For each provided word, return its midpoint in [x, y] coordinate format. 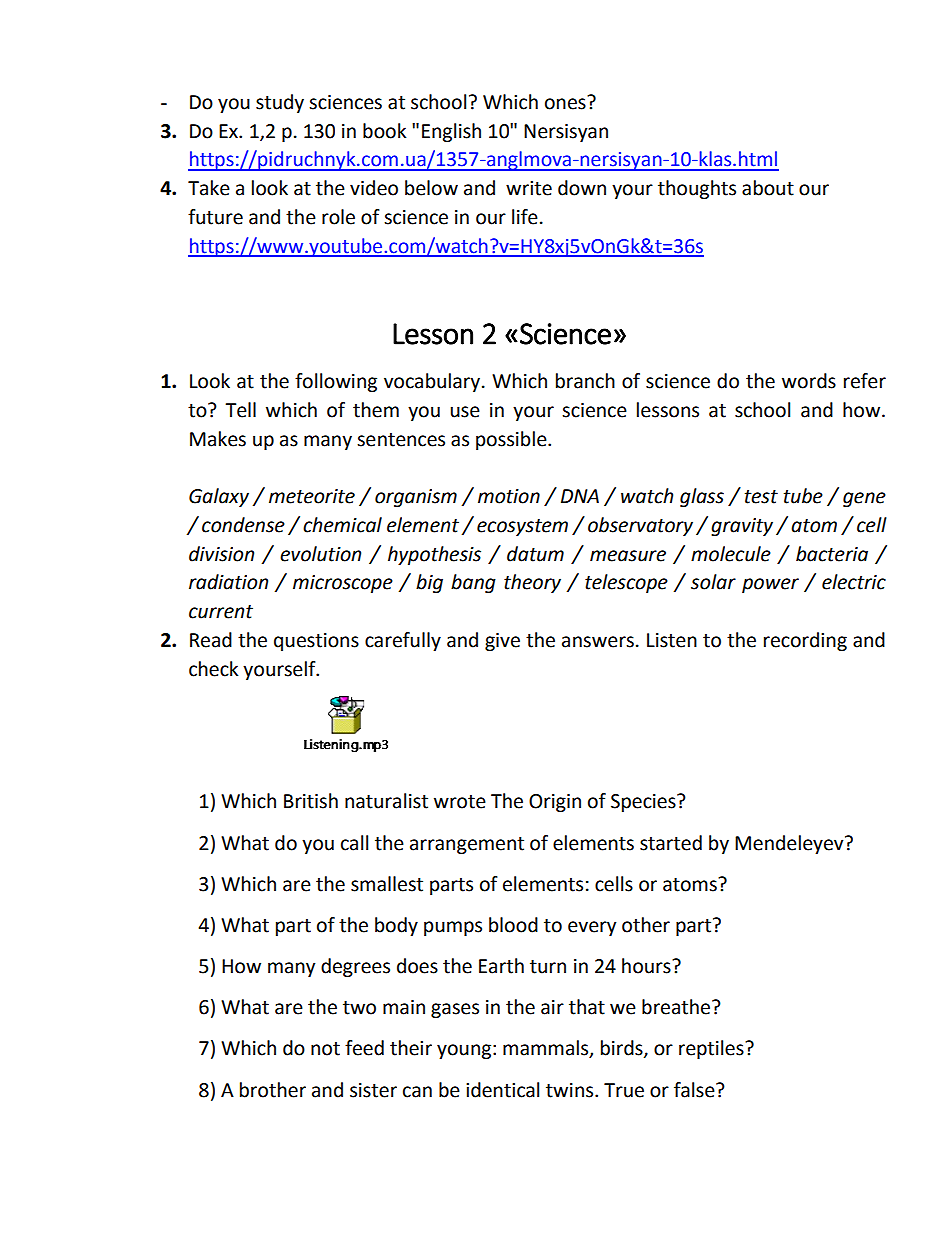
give [502, 642]
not [325, 1049]
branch [585, 381]
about [768, 188]
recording [805, 641]
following [336, 382]
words [809, 381]
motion [509, 496]
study [280, 103]
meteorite [312, 496]
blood [513, 925]
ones [565, 104]
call [354, 843]
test [761, 497]
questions [316, 642]
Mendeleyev [790, 844]
